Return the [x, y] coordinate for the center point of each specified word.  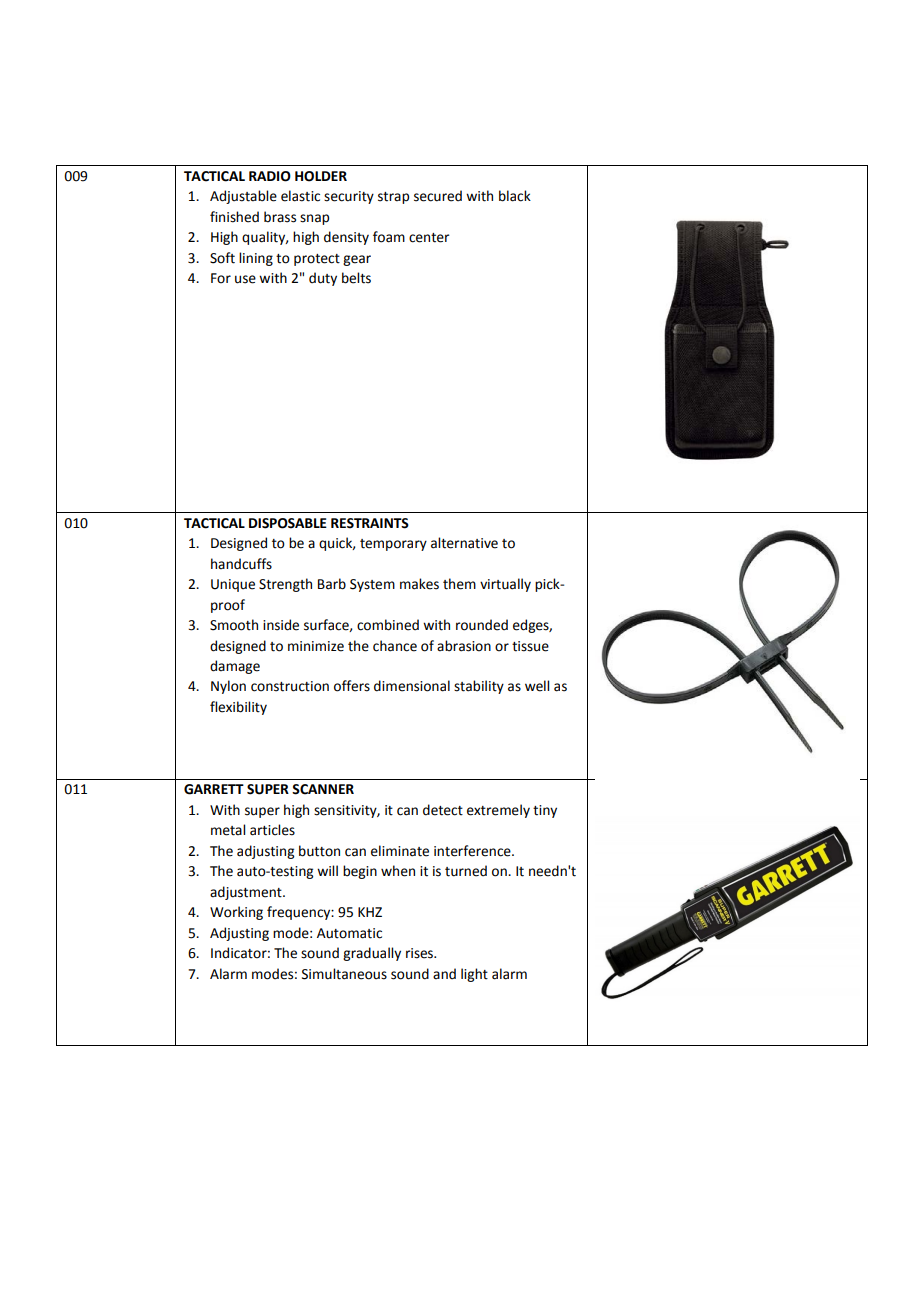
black [515, 196]
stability [479, 687]
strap [393, 198]
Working [236, 913]
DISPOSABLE [288, 523]
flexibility [238, 708]
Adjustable [243, 197]
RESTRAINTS [370, 523]
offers [352, 686]
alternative [464, 543]
